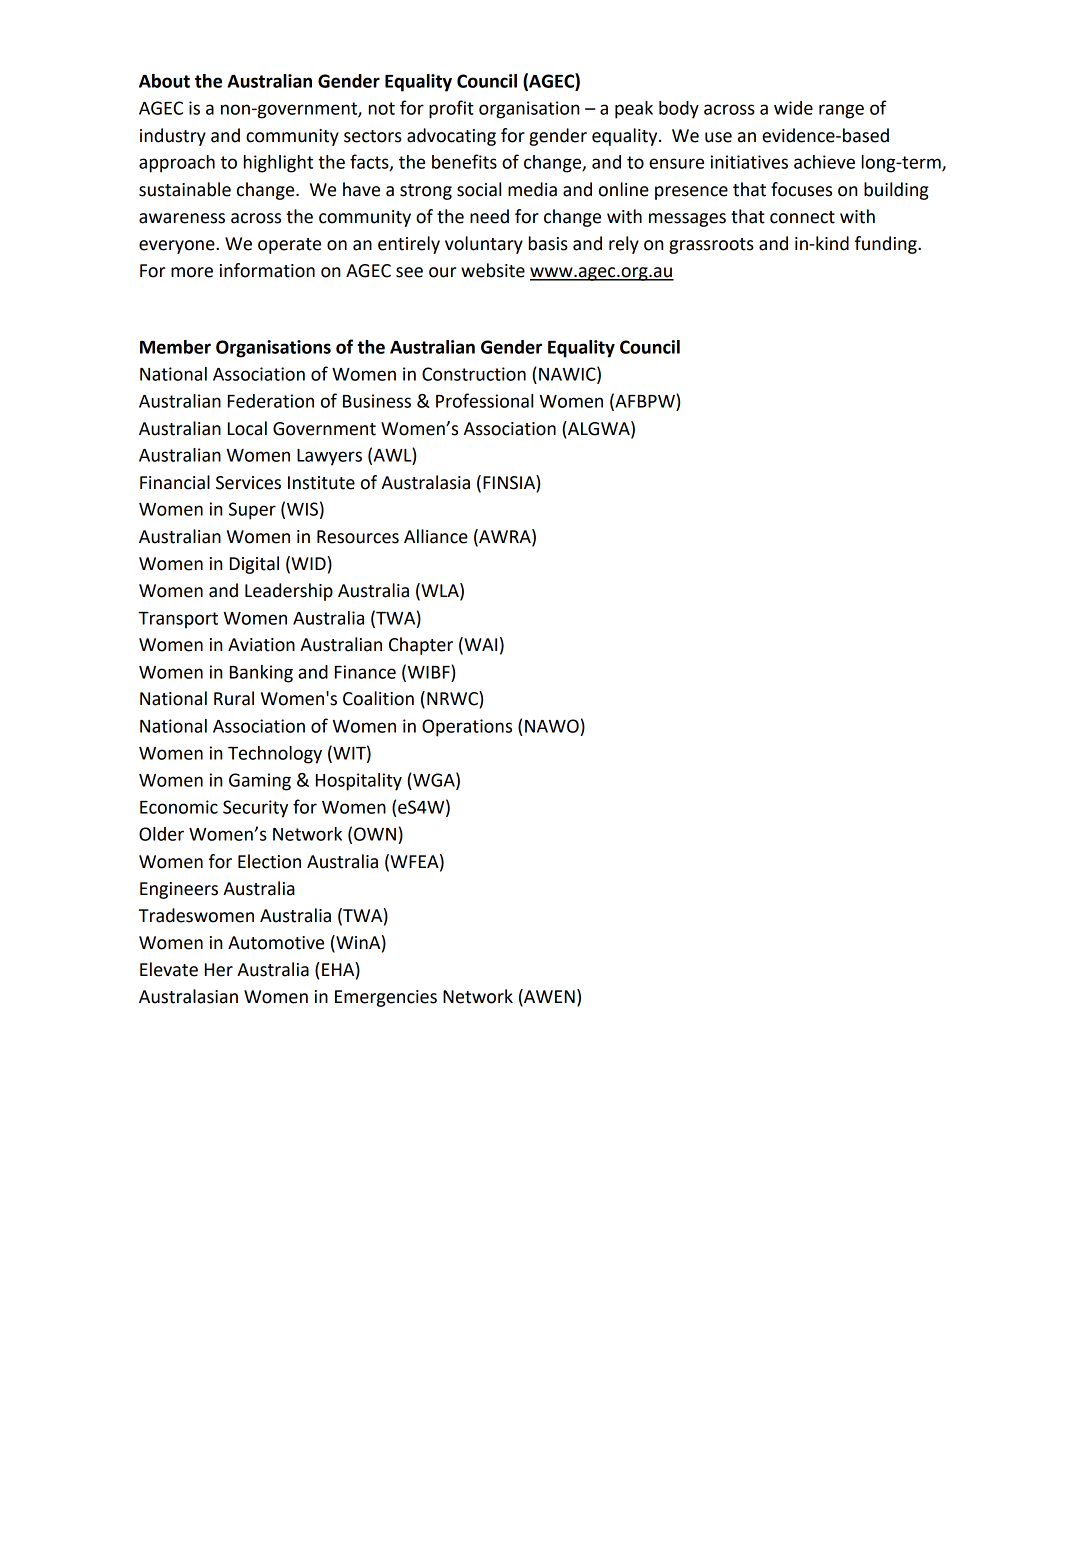 The height and width of the screenshot is (1543, 1090). Describe the element at coordinates (219, 970) in the screenshot. I see `Her` at that location.
